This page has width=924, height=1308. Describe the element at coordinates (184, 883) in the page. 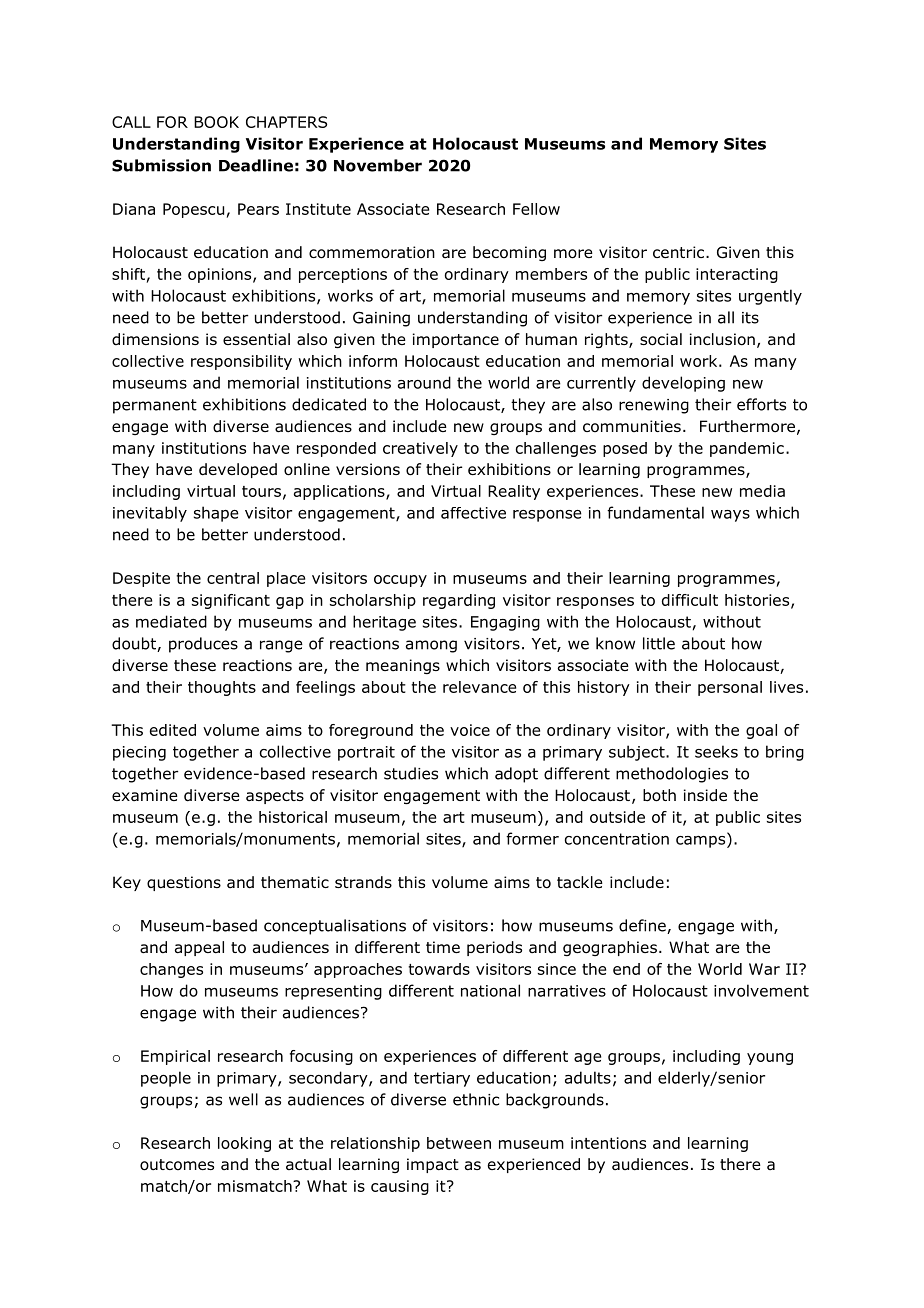

I see `questions` at that location.
